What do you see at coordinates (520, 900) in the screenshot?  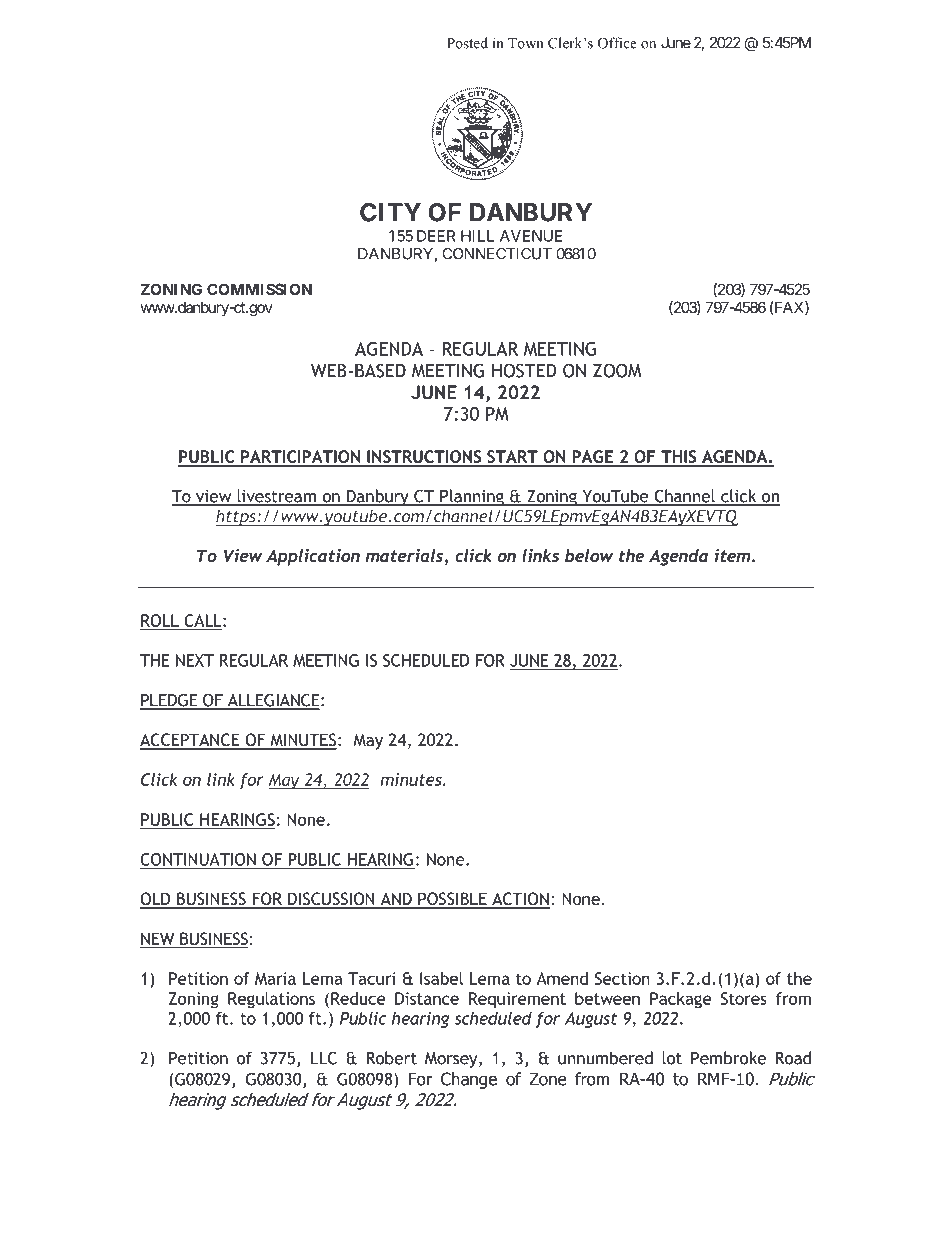 I see `ACTION` at bounding box center [520, 900].
